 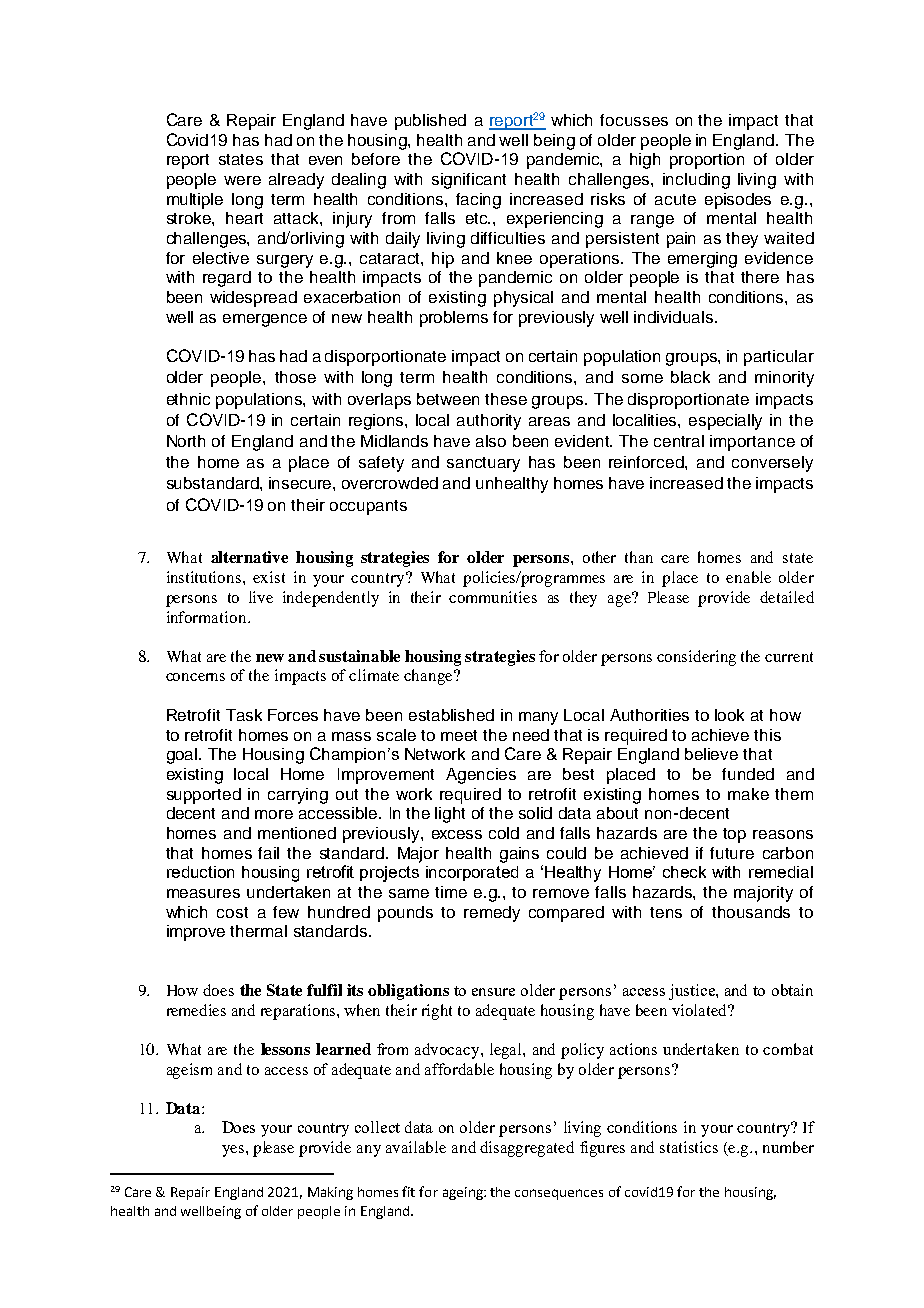 What do you see at coordinates (696, 181) in the screenshot?
I see `including` at bounding box center [696, 181].
